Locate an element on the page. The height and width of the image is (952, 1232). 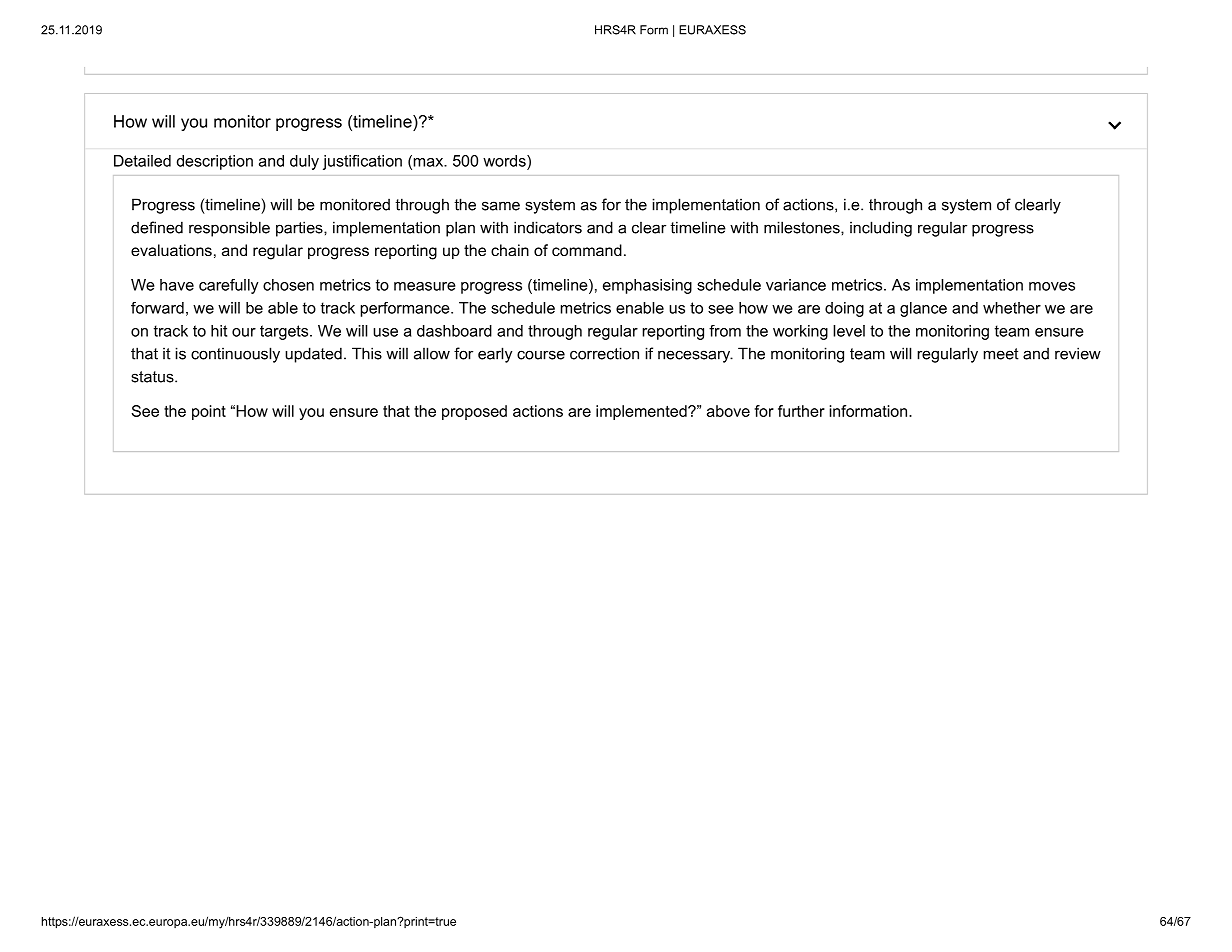
forward is located at coordinates (157, 308).
